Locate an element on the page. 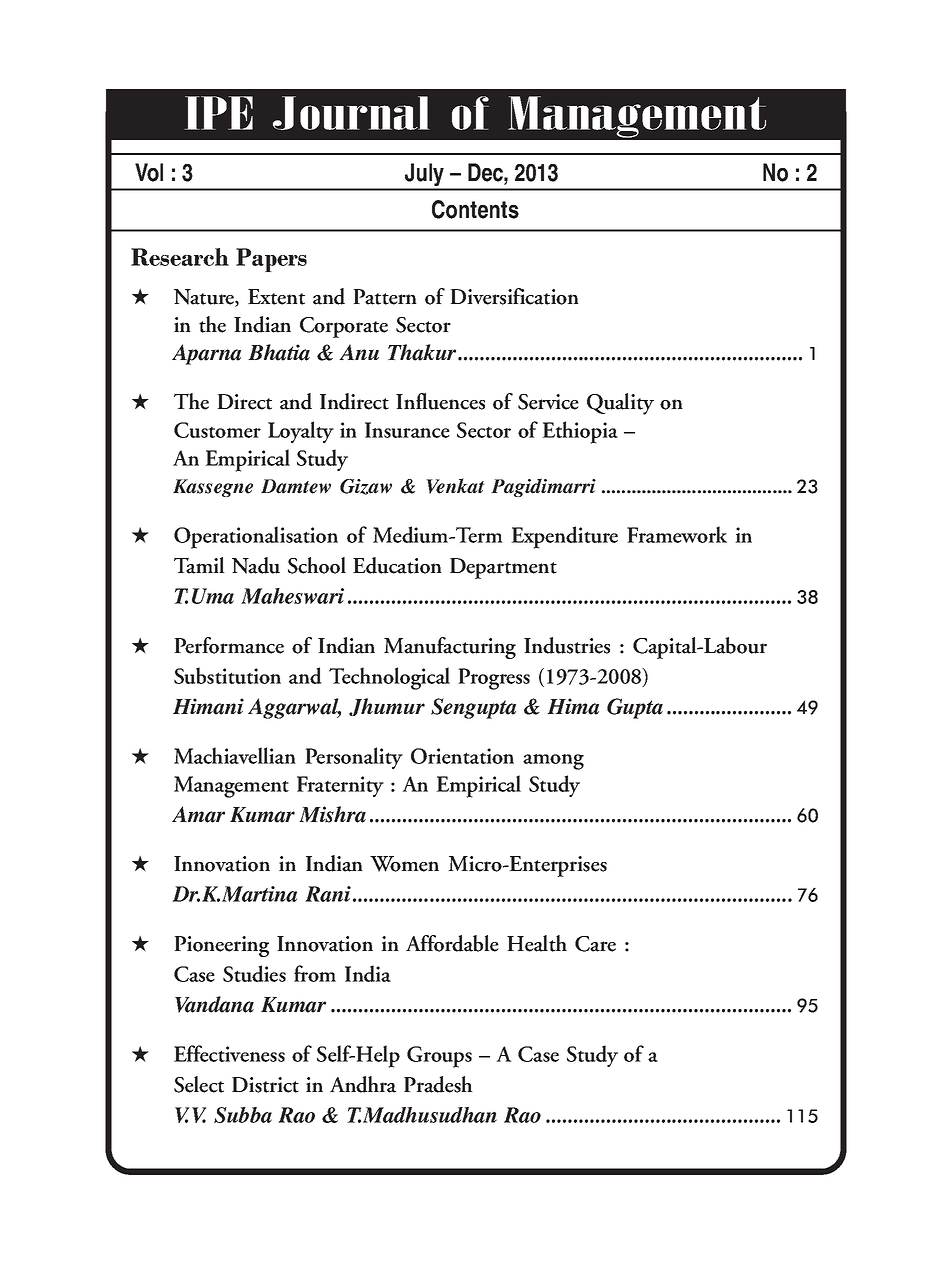 This document has height=1270, width=952. Education is located at coordinates (397, 565).
